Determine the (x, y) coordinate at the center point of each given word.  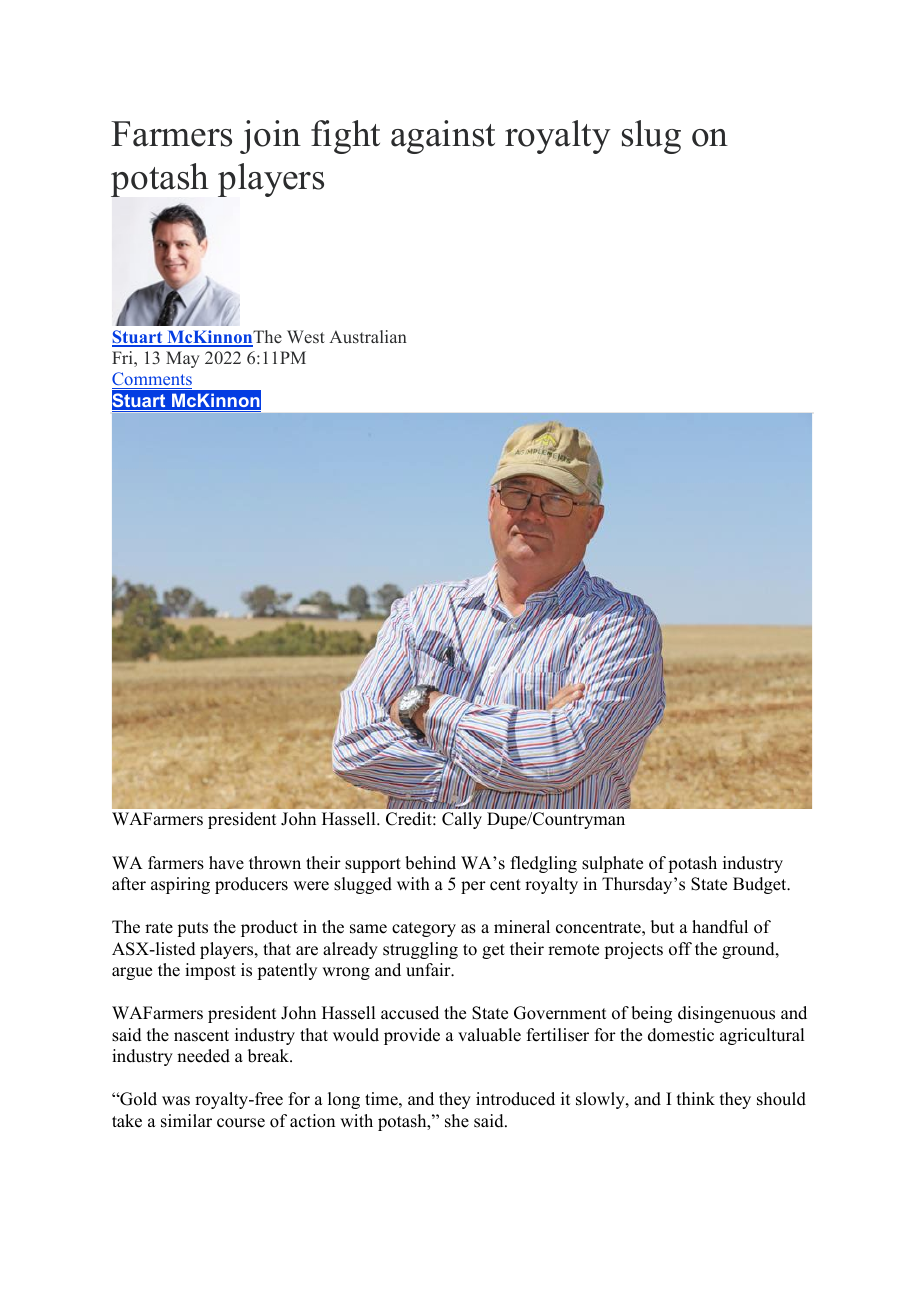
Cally (462, 820)
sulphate (612, 864)
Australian (368, 337)
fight (345, 137)
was (176, 1101)
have (226, 863)
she (457, 1121)
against (443, 137)
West (306, 337)
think (696, 1098)
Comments (152, 380)
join (270, 137)
